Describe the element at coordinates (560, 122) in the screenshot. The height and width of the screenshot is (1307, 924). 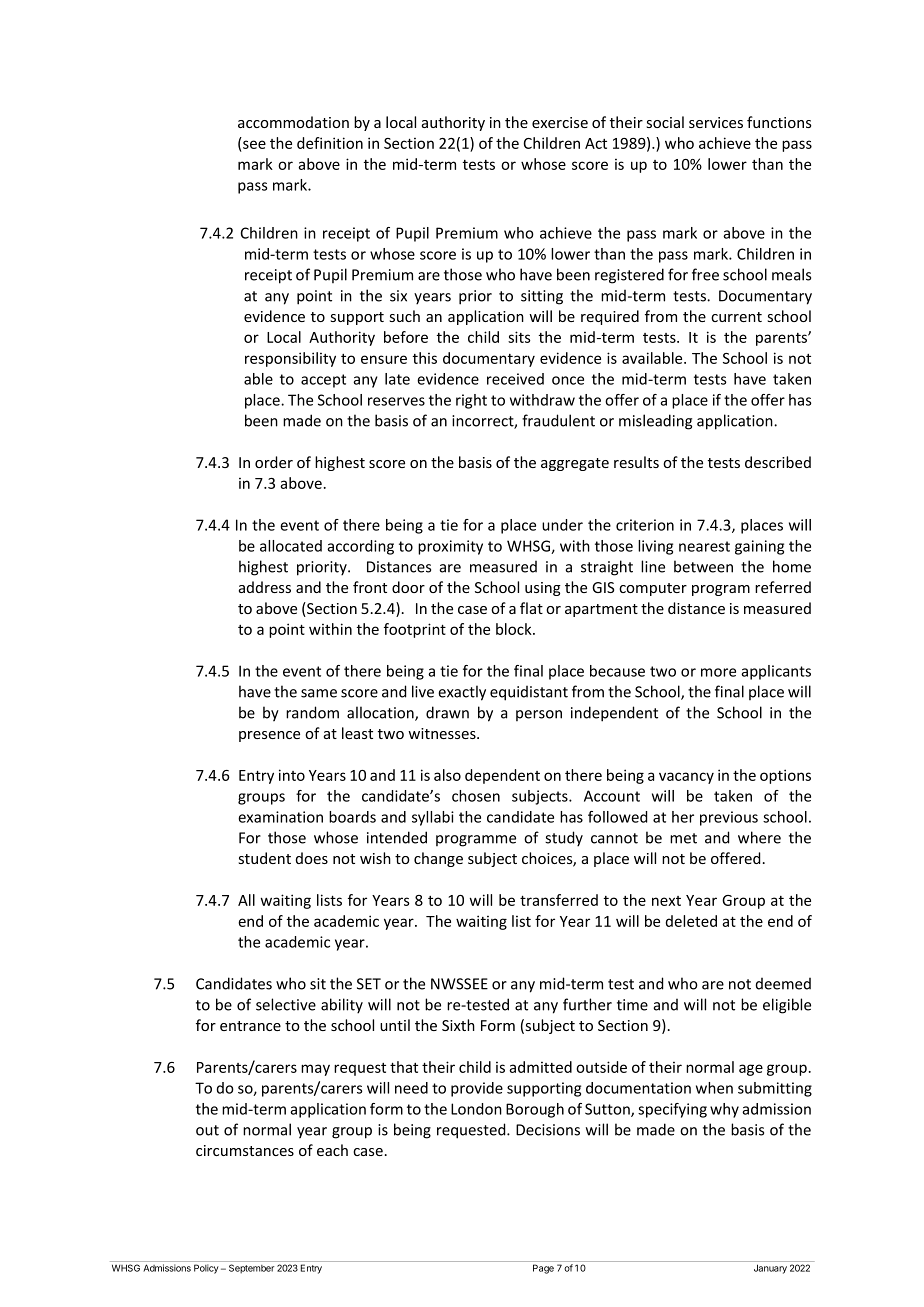
I see `exercise` at that location.
